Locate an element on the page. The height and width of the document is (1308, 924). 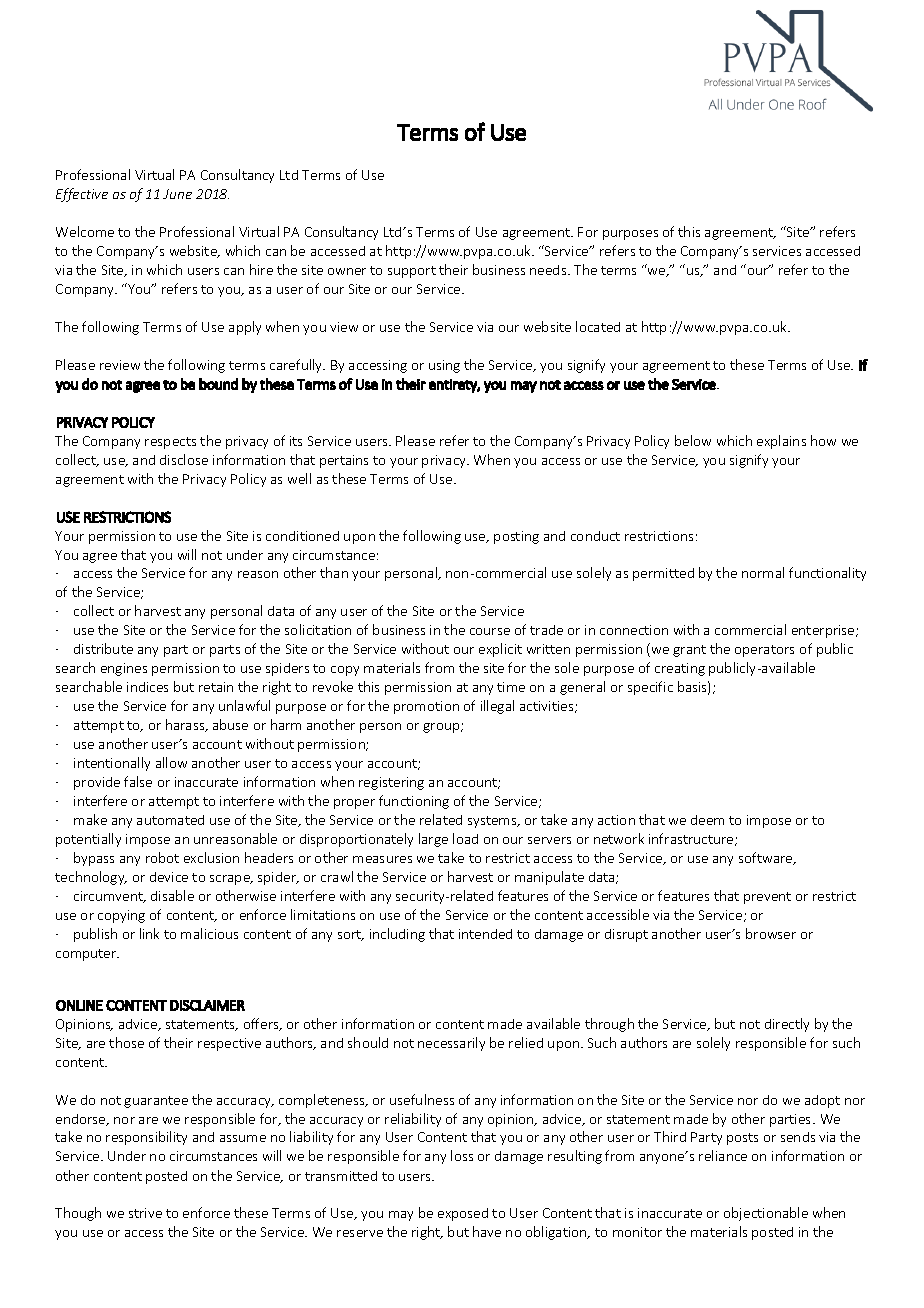
browser is located at coordinates (771, 933).
